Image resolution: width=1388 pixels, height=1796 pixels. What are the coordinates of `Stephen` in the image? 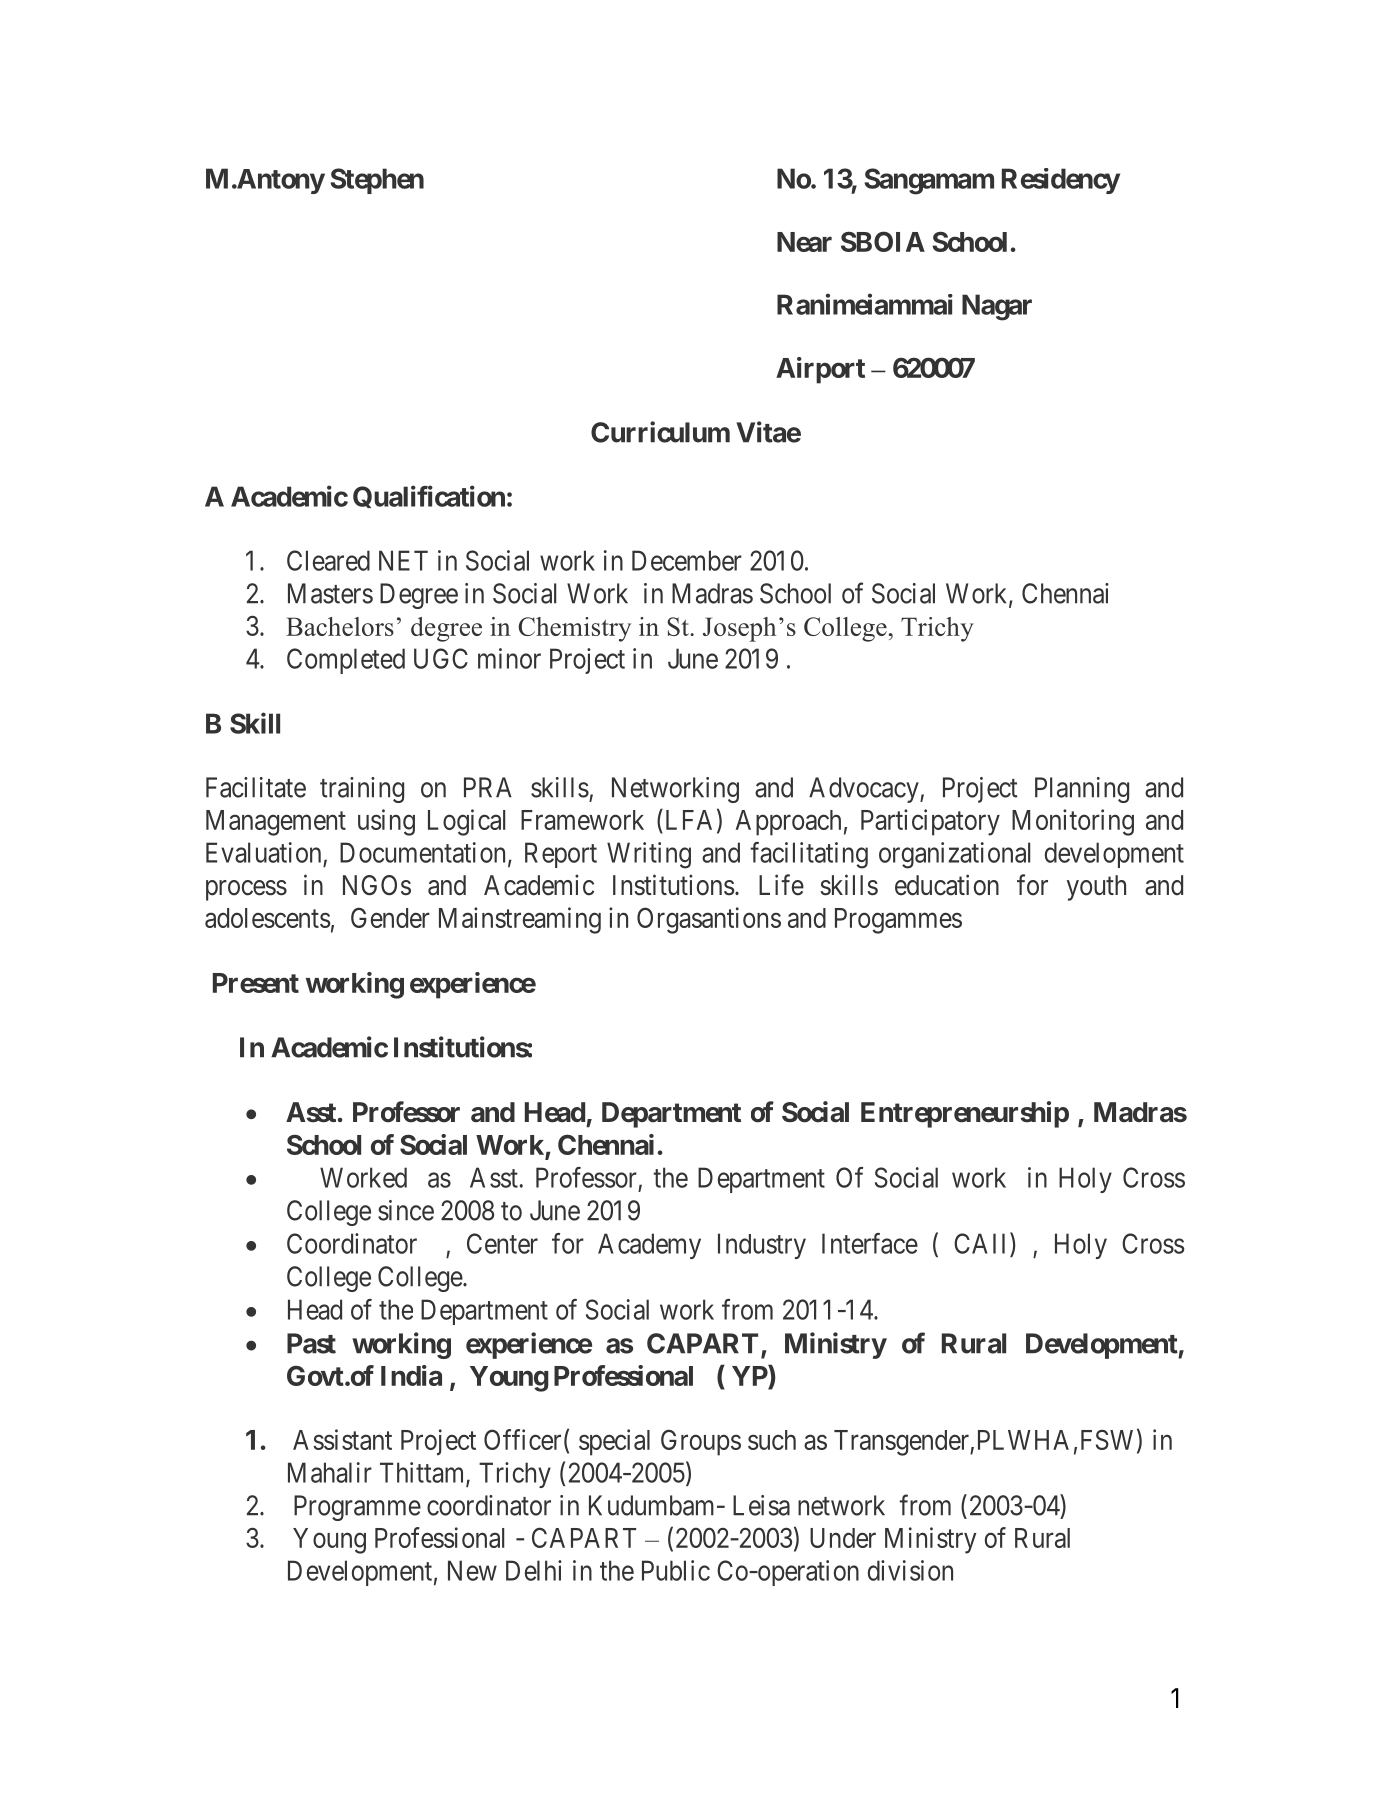 It's located at (377, 181).
